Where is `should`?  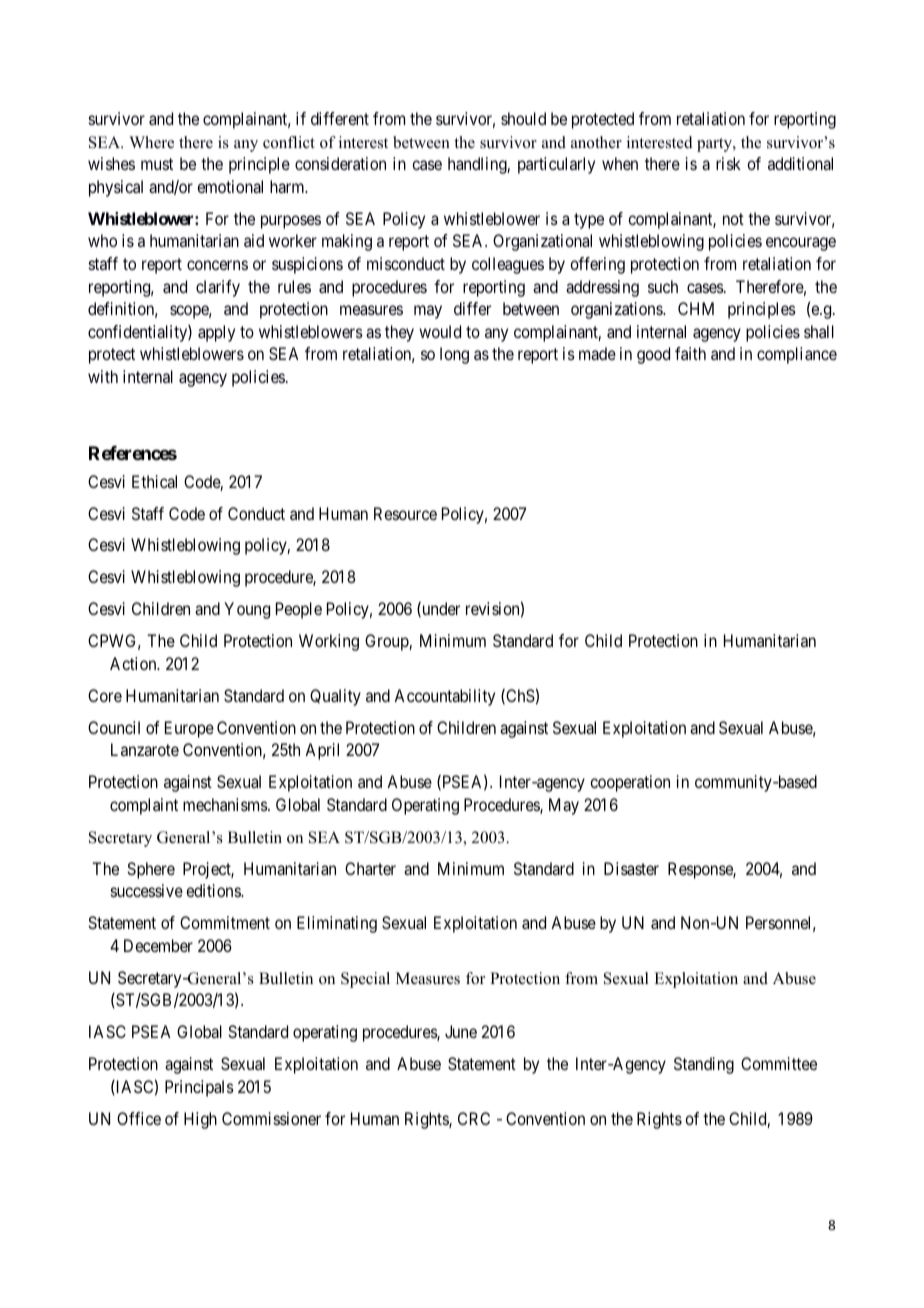
should is located at coordinates (523, 118).
